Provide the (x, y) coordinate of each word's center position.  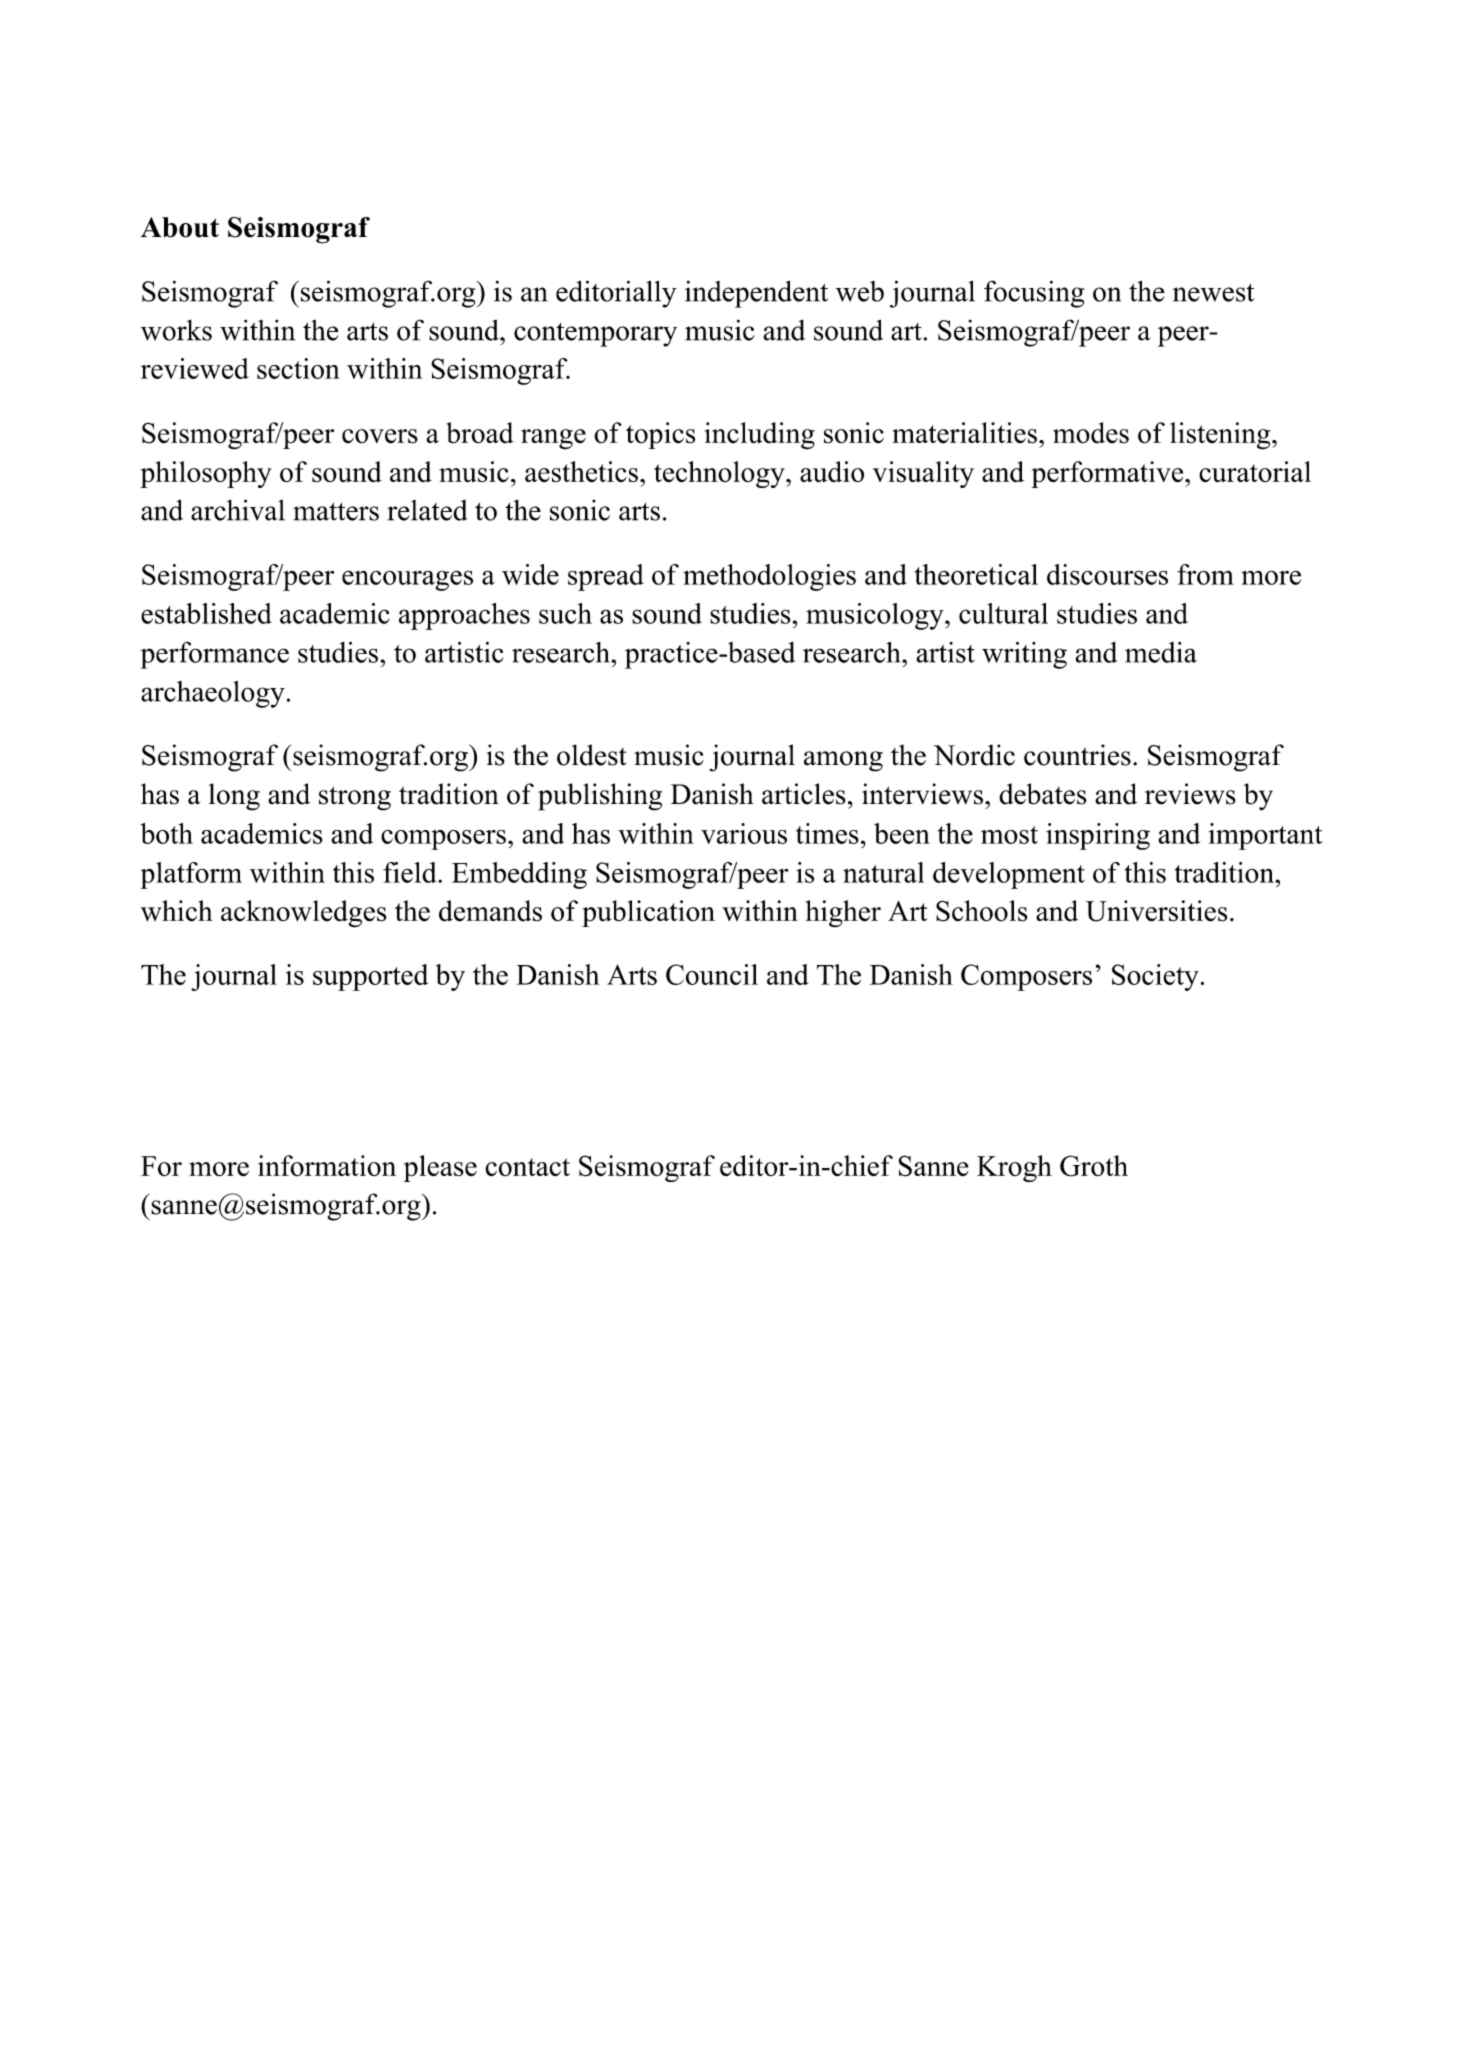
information (327, 1165)
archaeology (213, 694)
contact (527, 1167)
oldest (592, 755)
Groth (1094, 1166)
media (1161, 652)
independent (756, 294)
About (180, 227)
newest (1213, 293)
